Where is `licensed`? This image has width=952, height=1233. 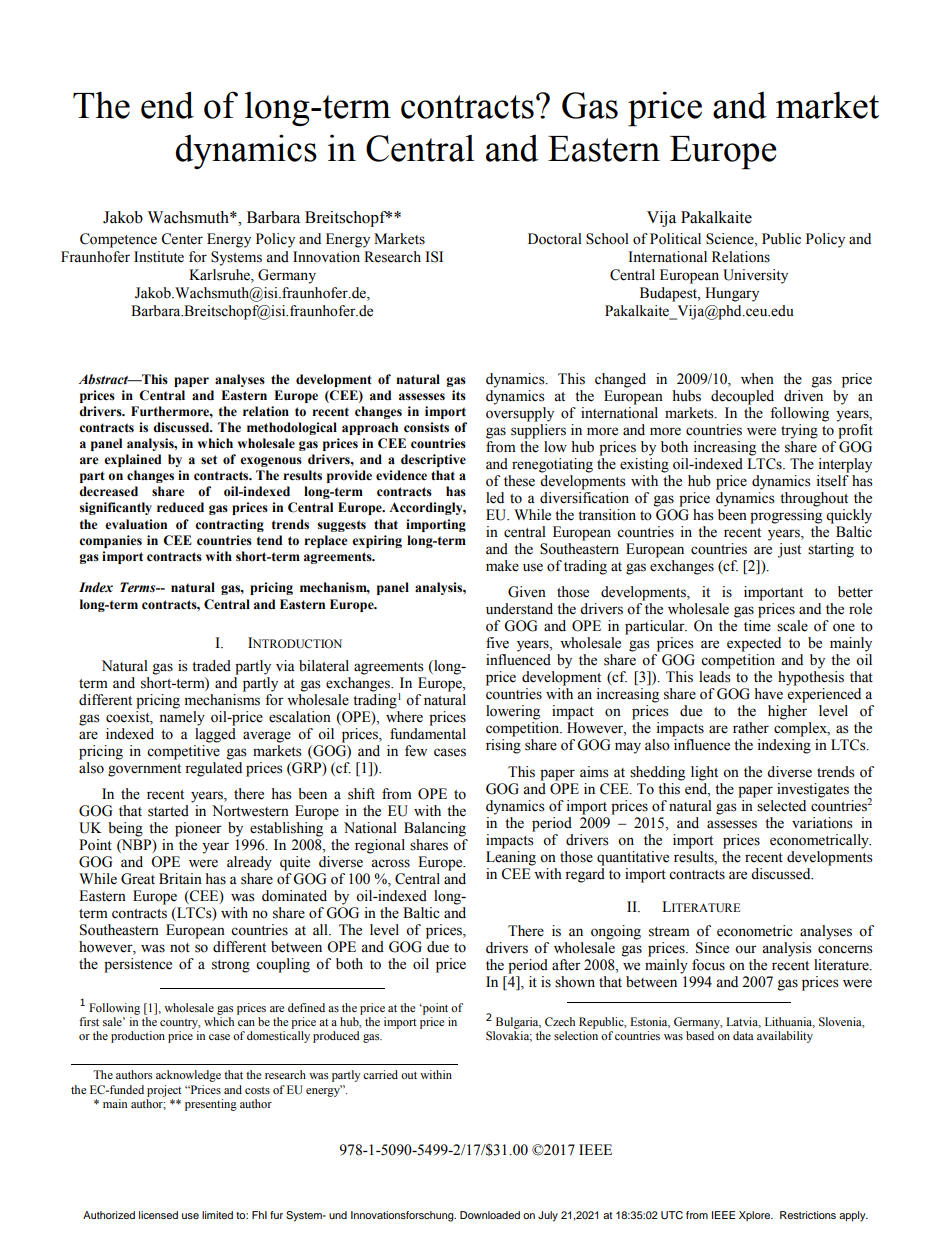
licensed is located at coordinates (158, 1215).
